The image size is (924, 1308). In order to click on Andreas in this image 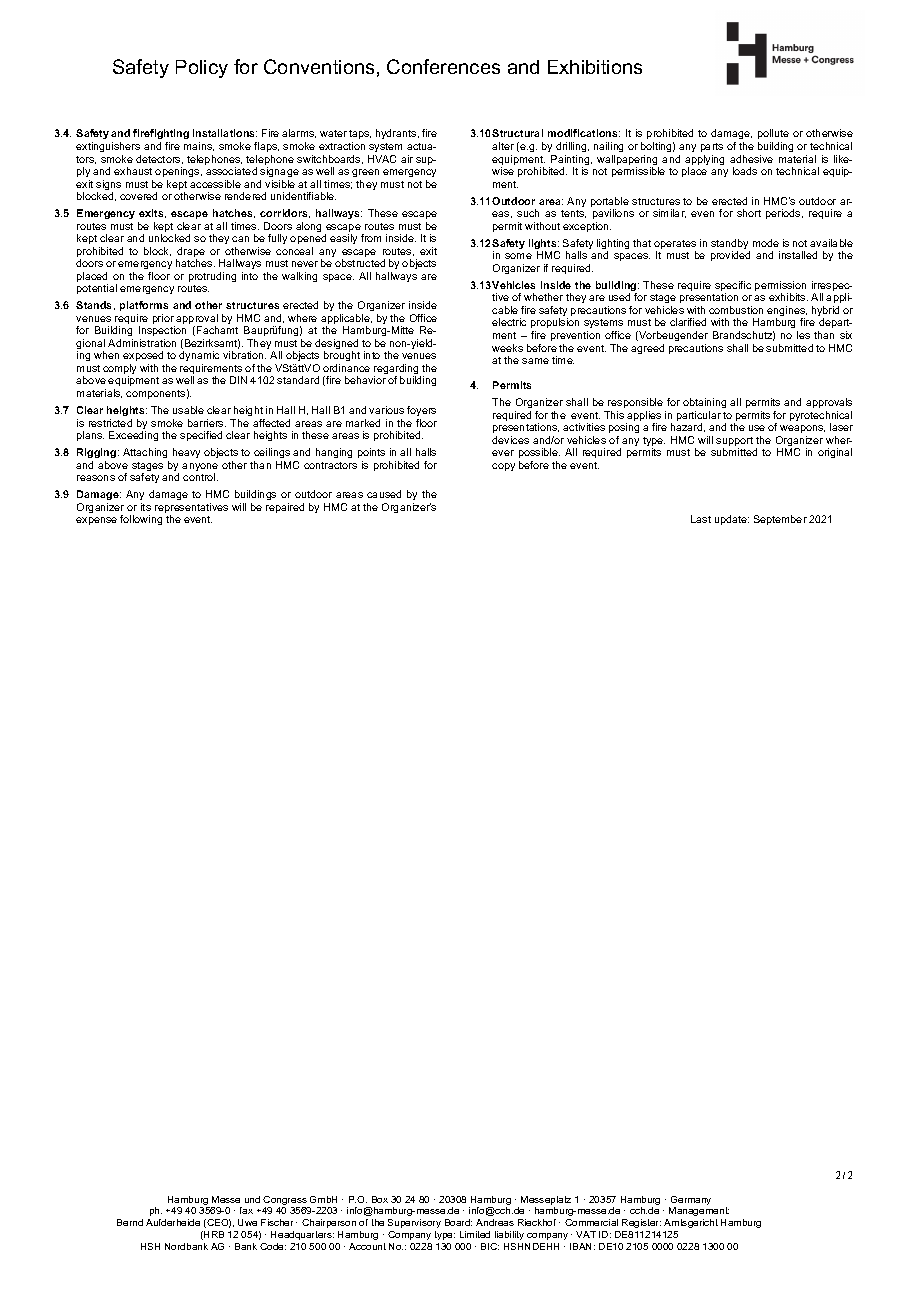, I will do `click(495, 1222)`.
